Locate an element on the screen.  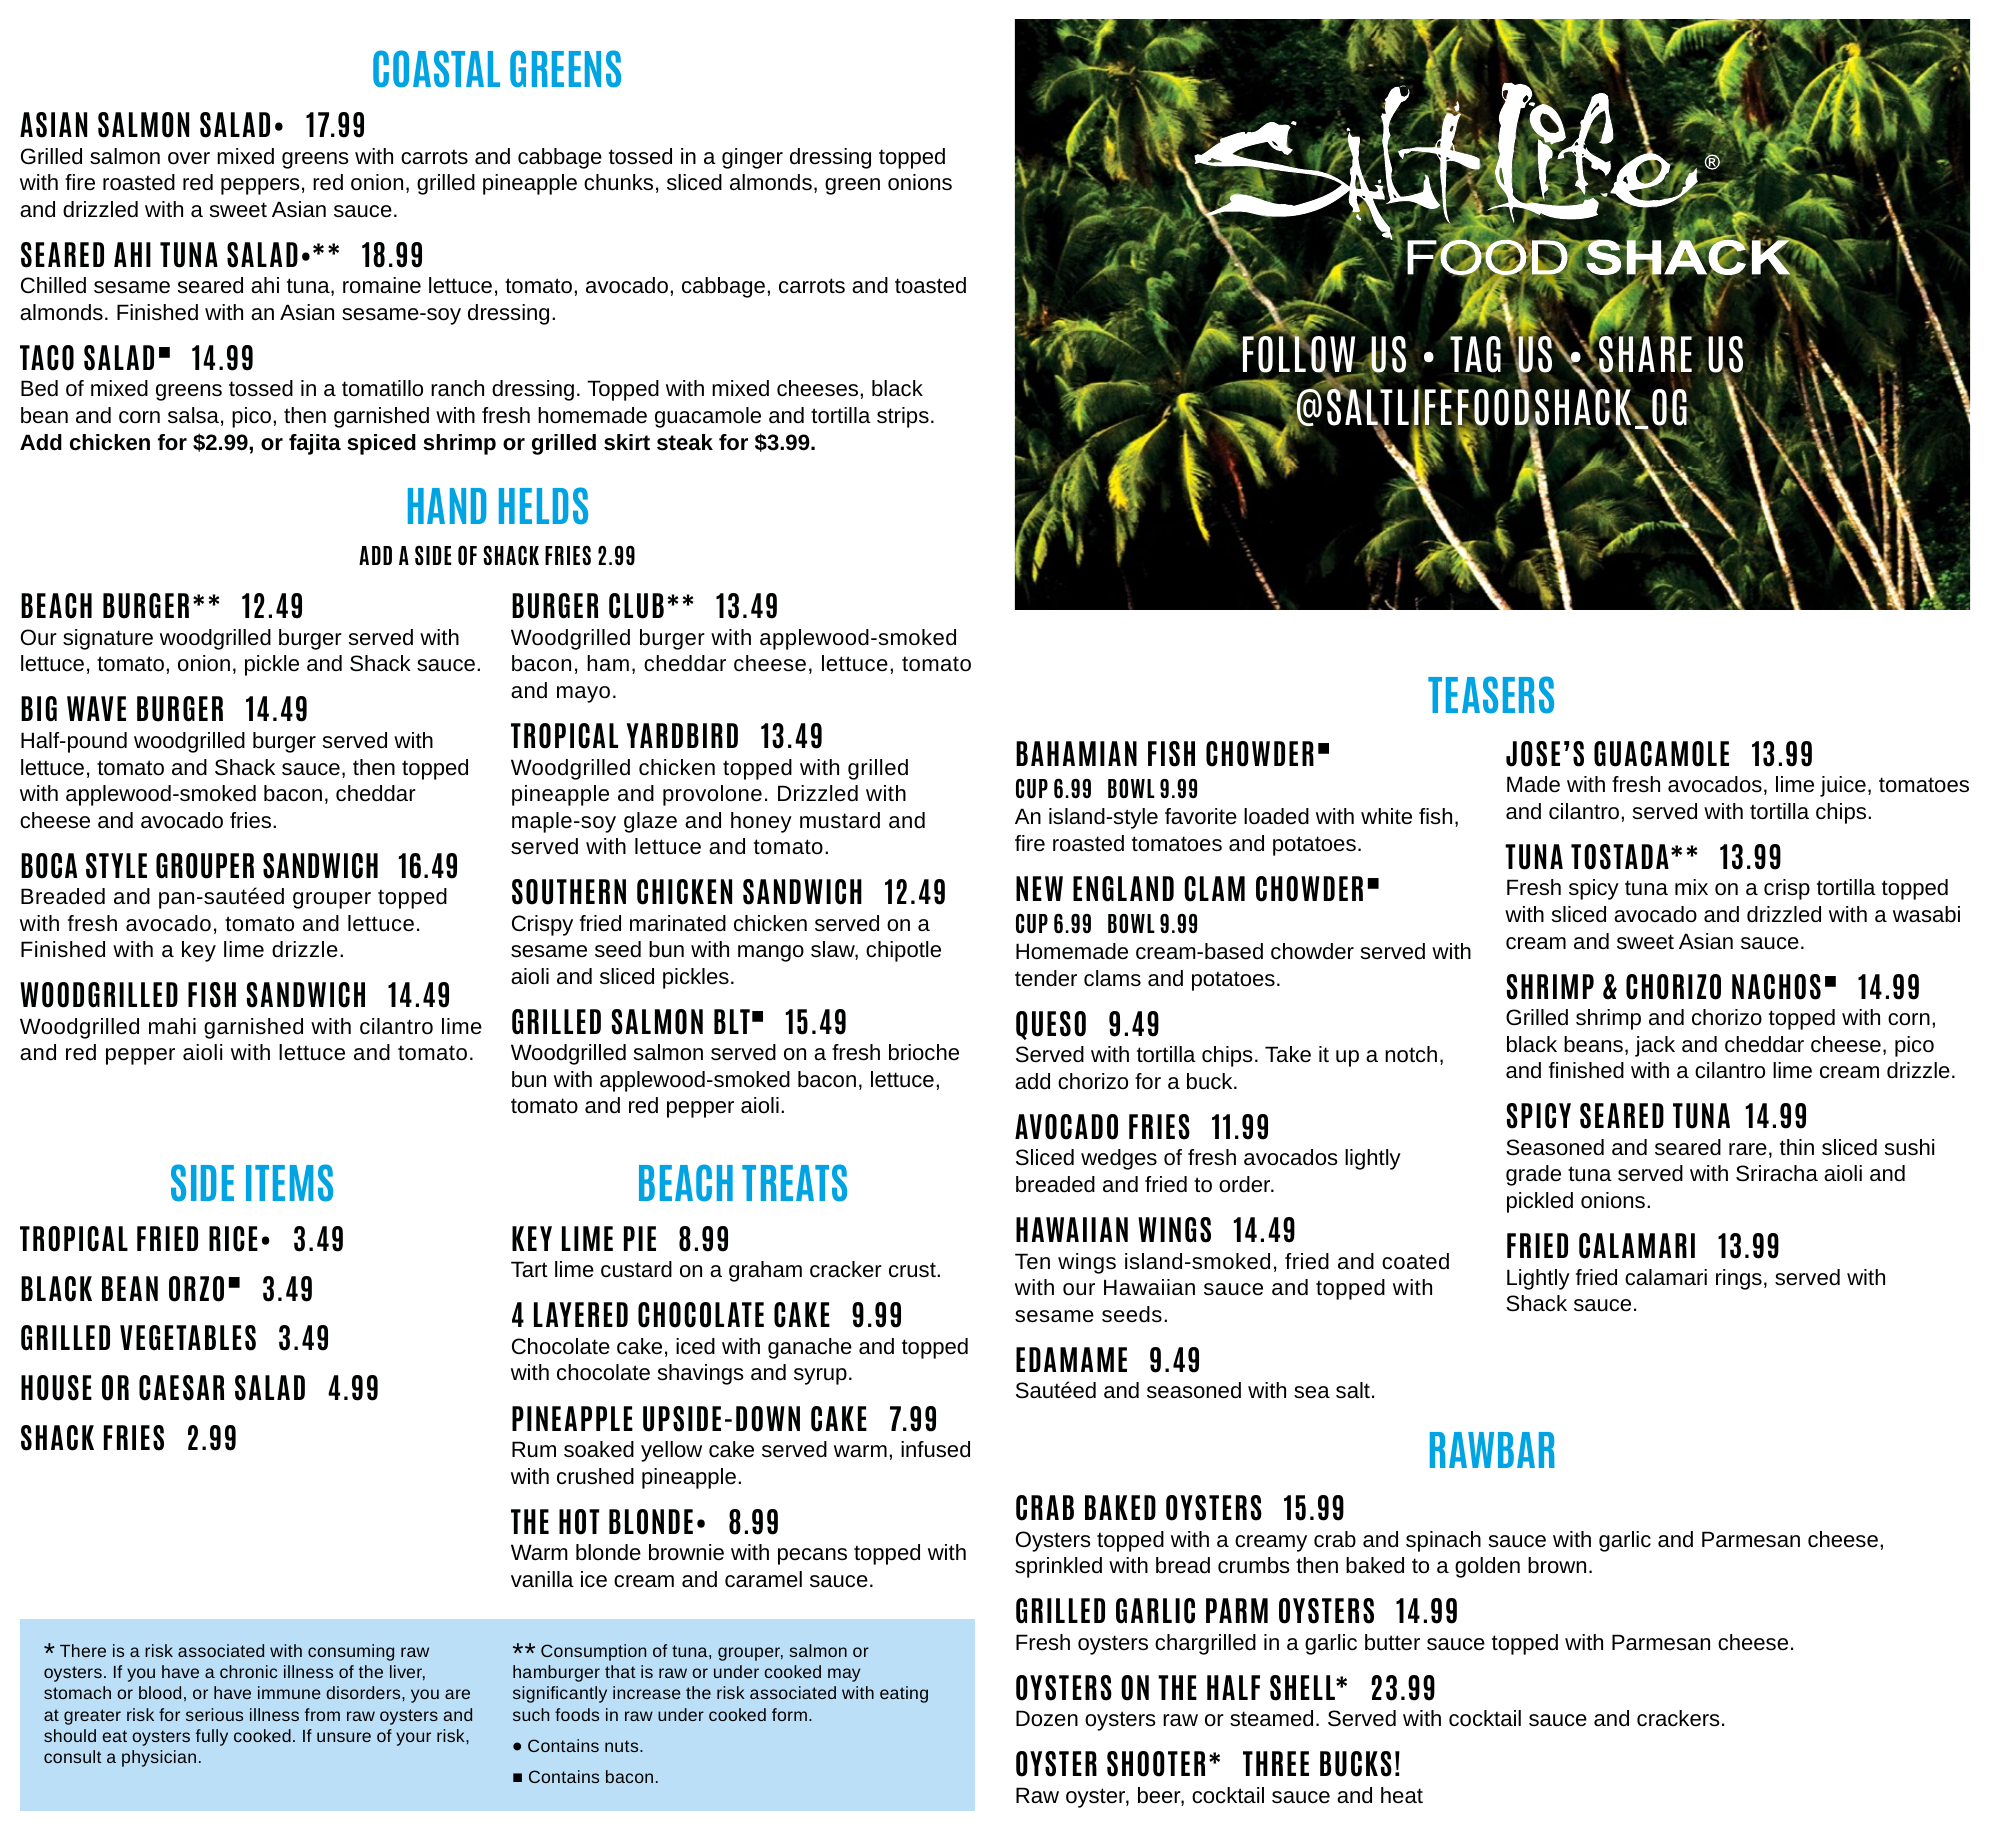
ITEMS is located at coordinates (289, 1182).
